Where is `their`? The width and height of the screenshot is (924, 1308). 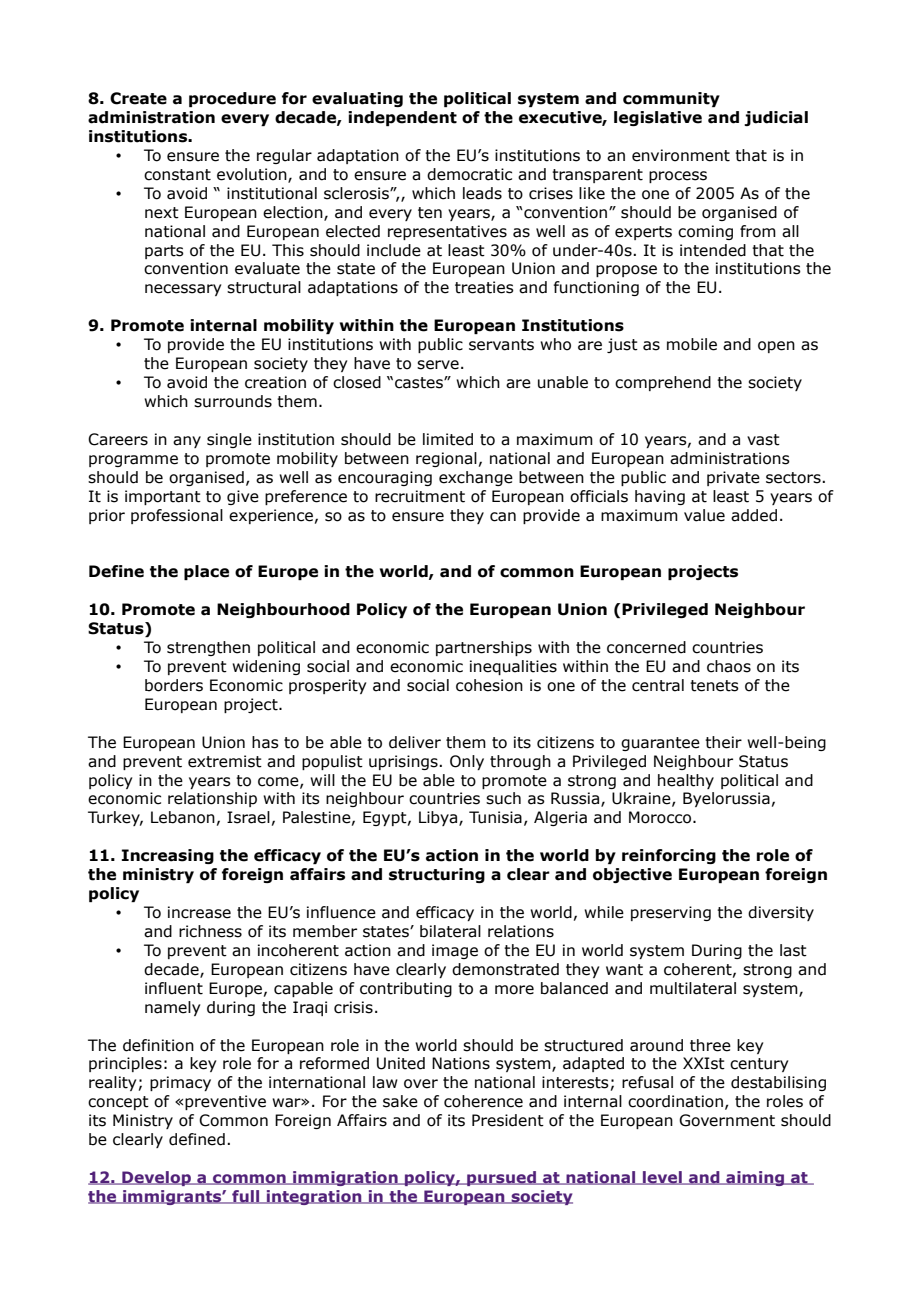 their is located at coordinates (723, 742).
